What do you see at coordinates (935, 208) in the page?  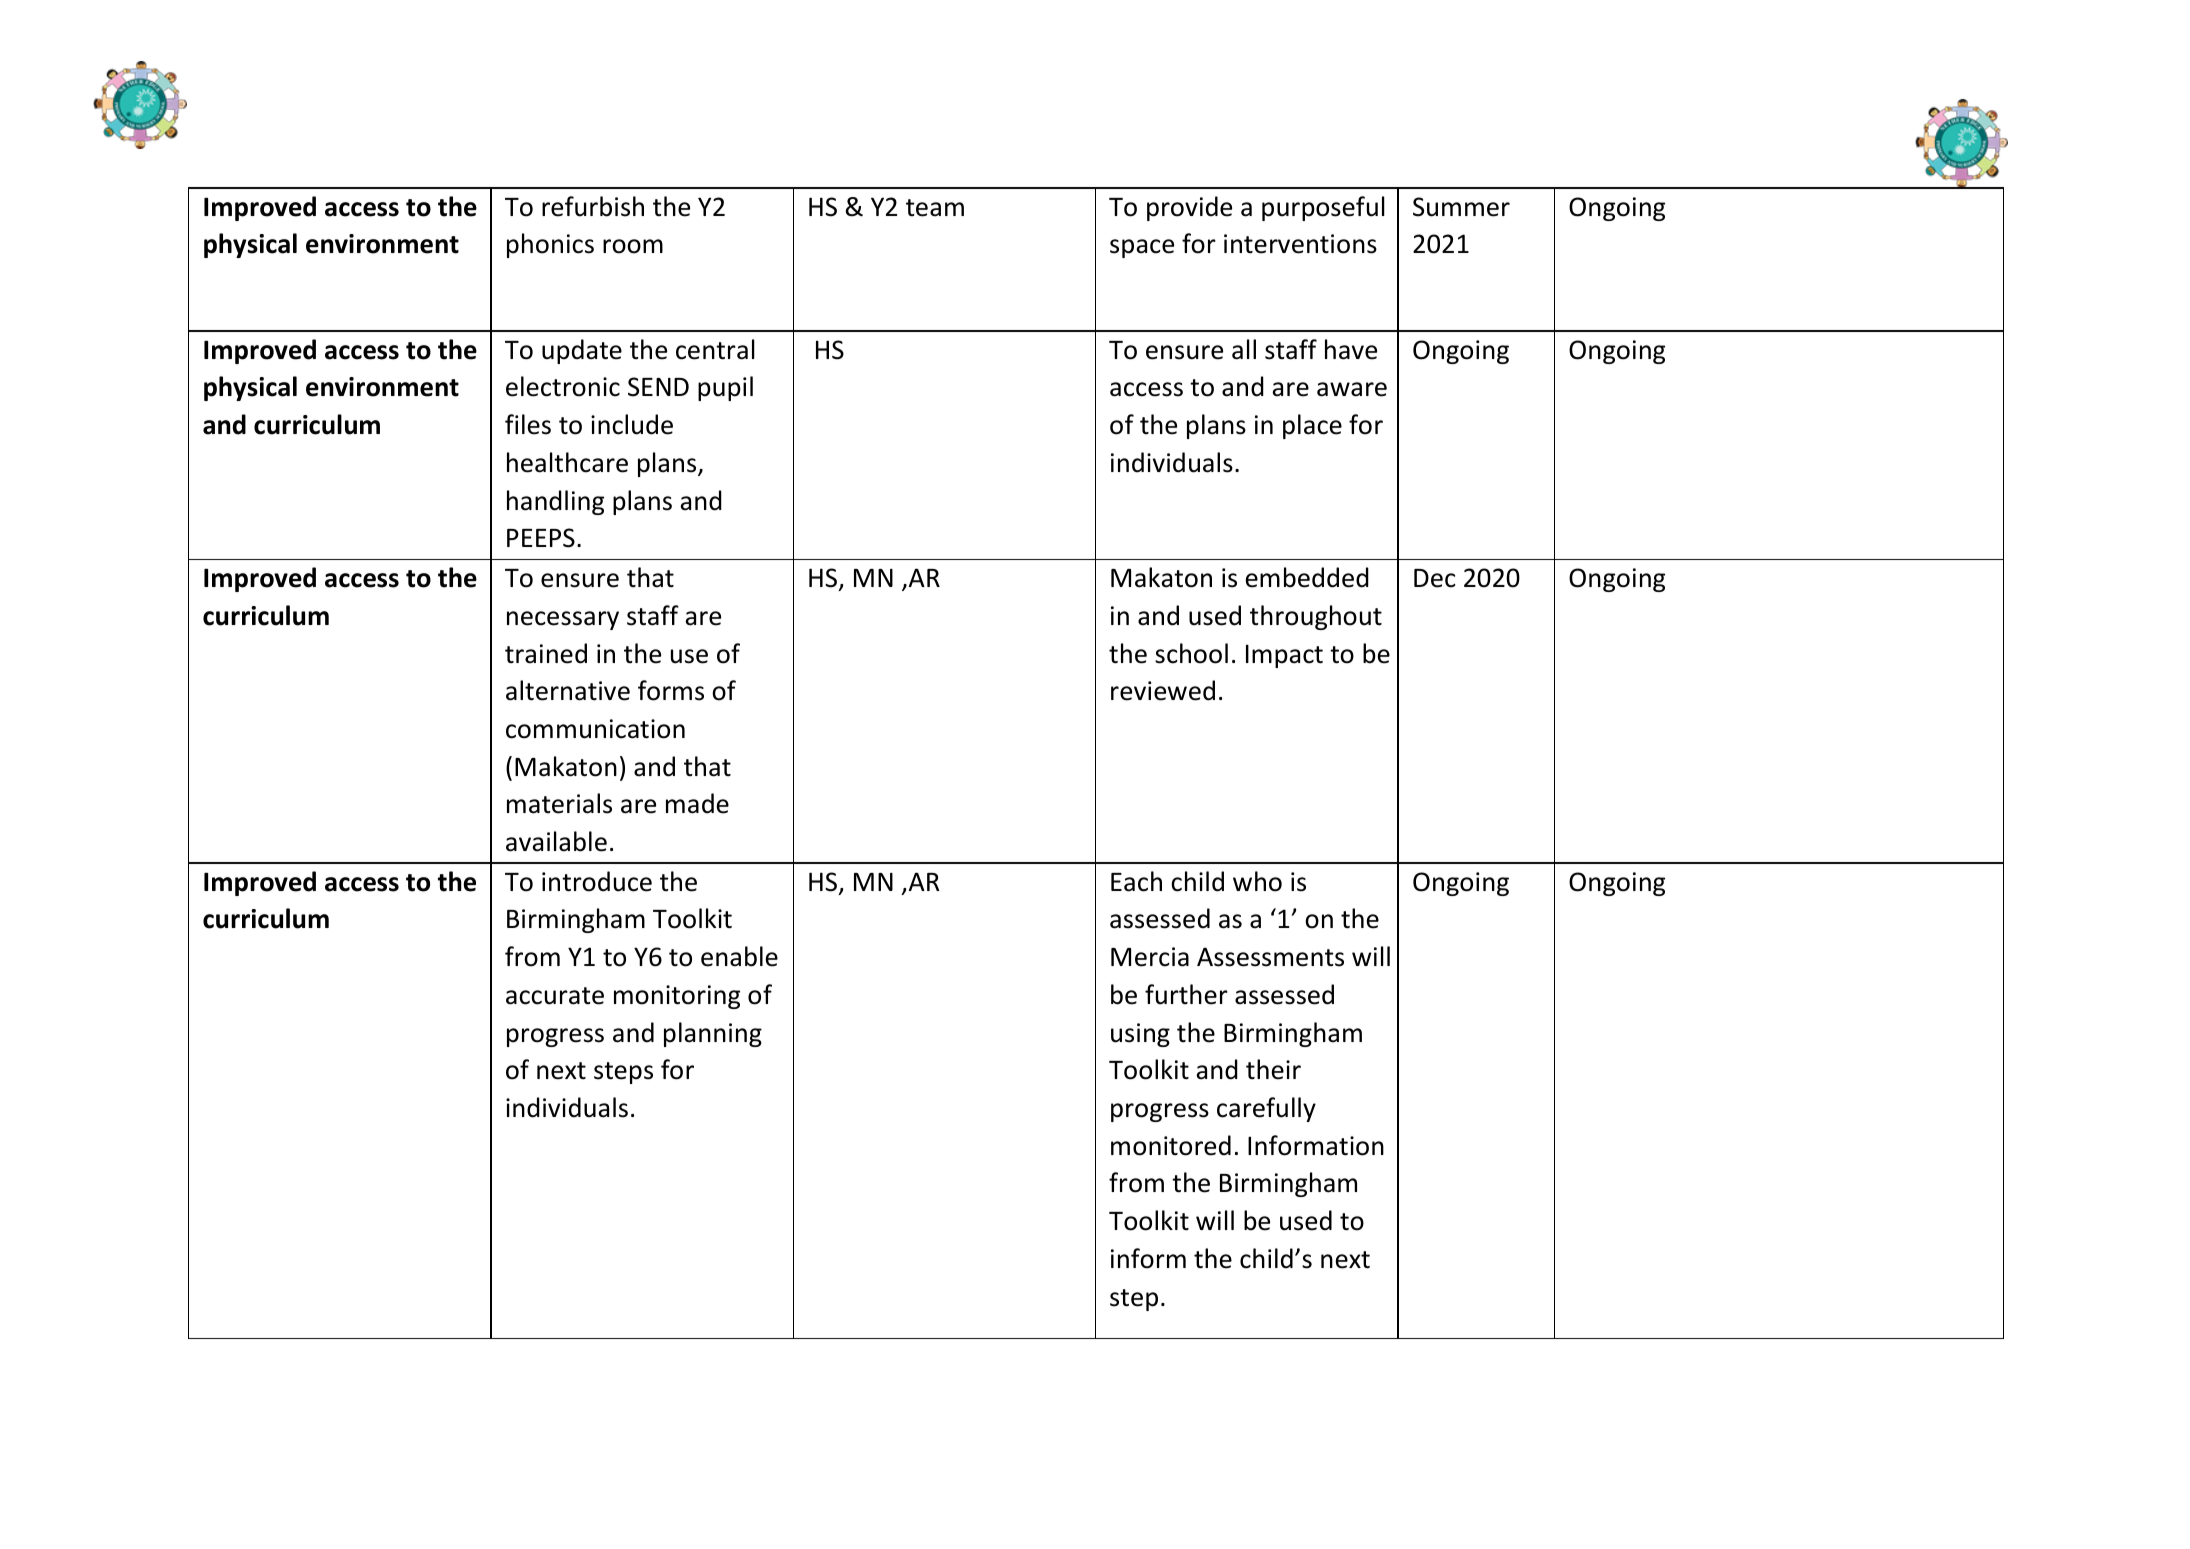 I see `team` at bounding box center [935, 208].
